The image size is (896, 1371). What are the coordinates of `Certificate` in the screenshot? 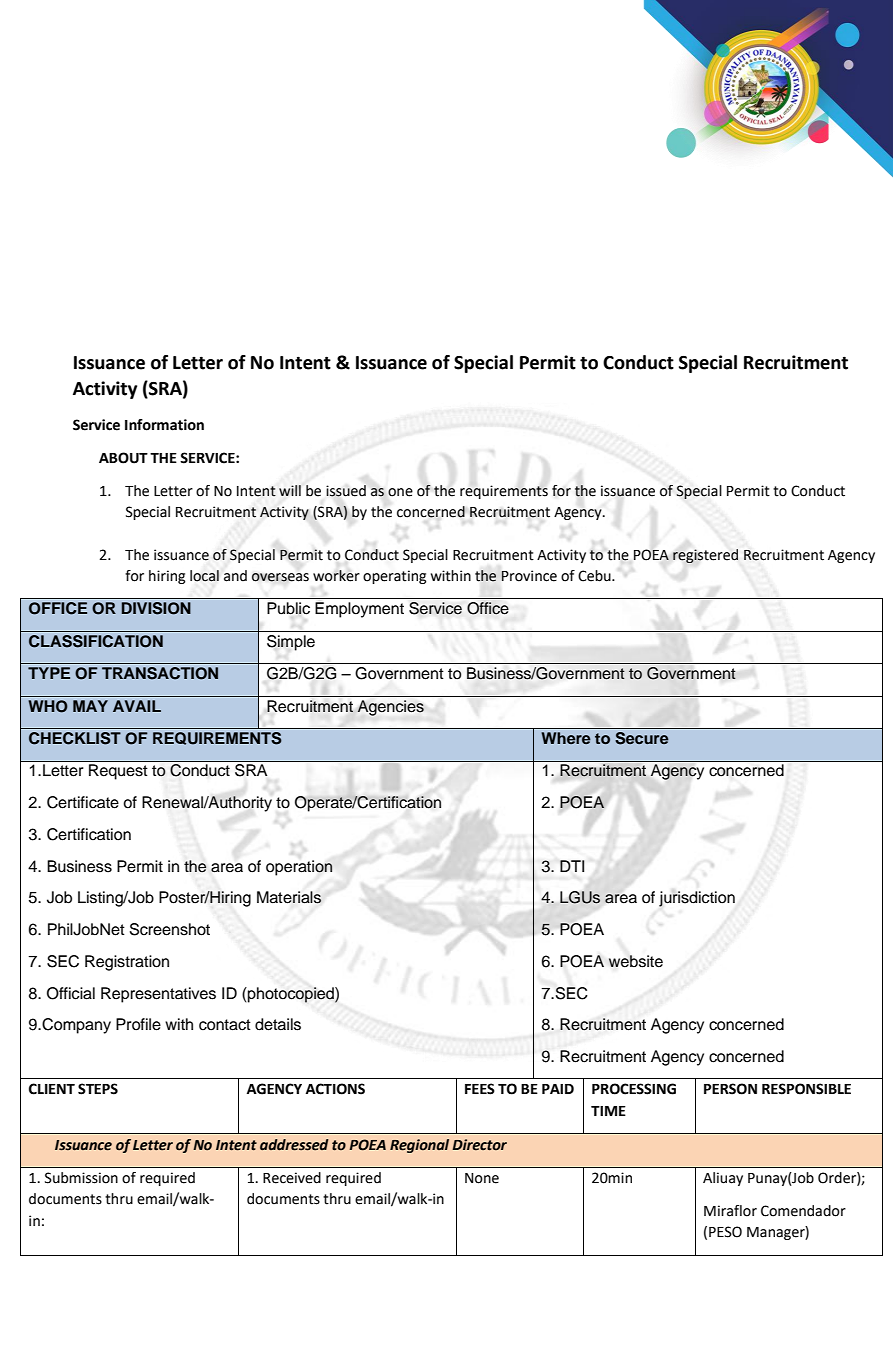 It's located at (83, 802).
